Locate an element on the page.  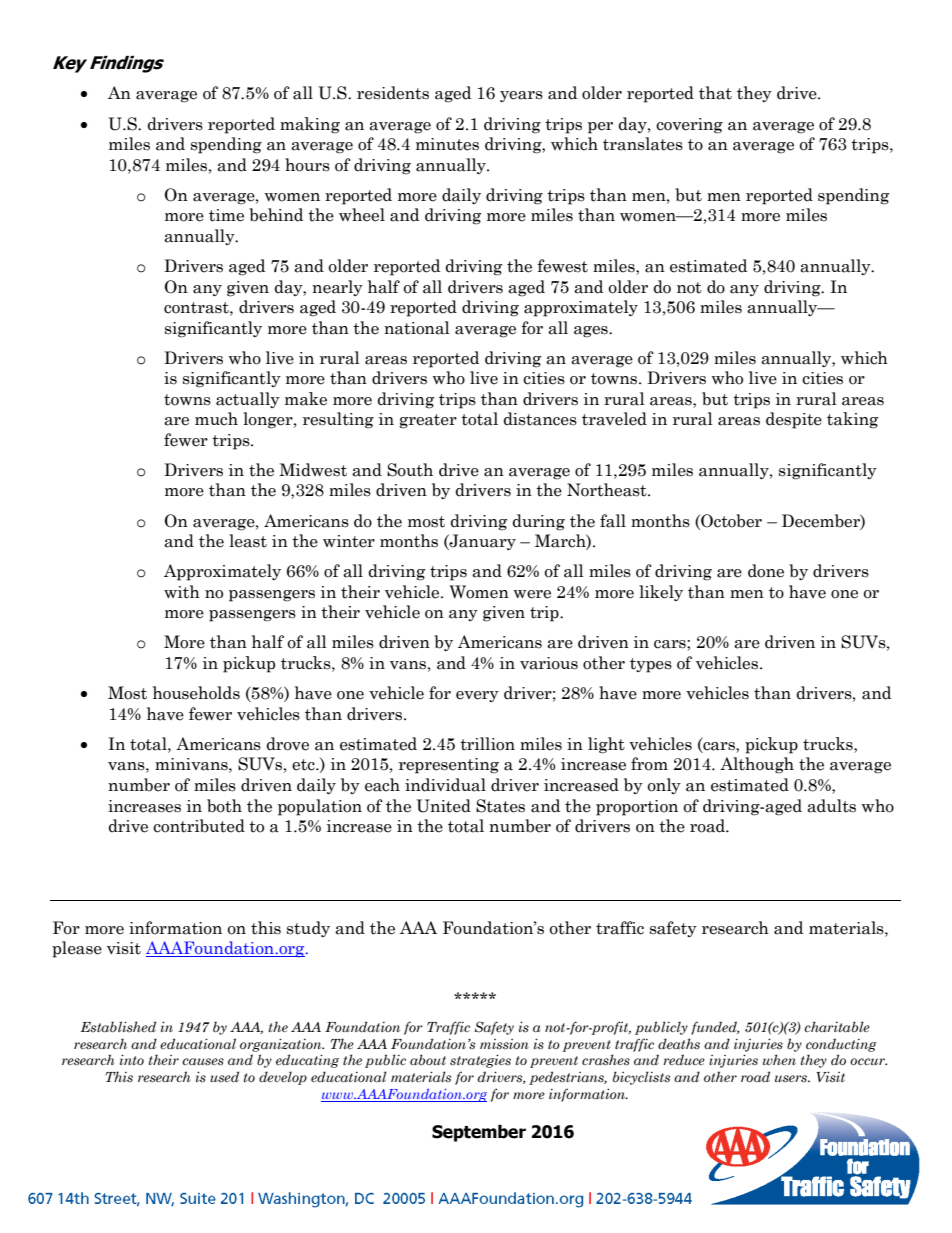
were is located at coordinates (532, 594).
